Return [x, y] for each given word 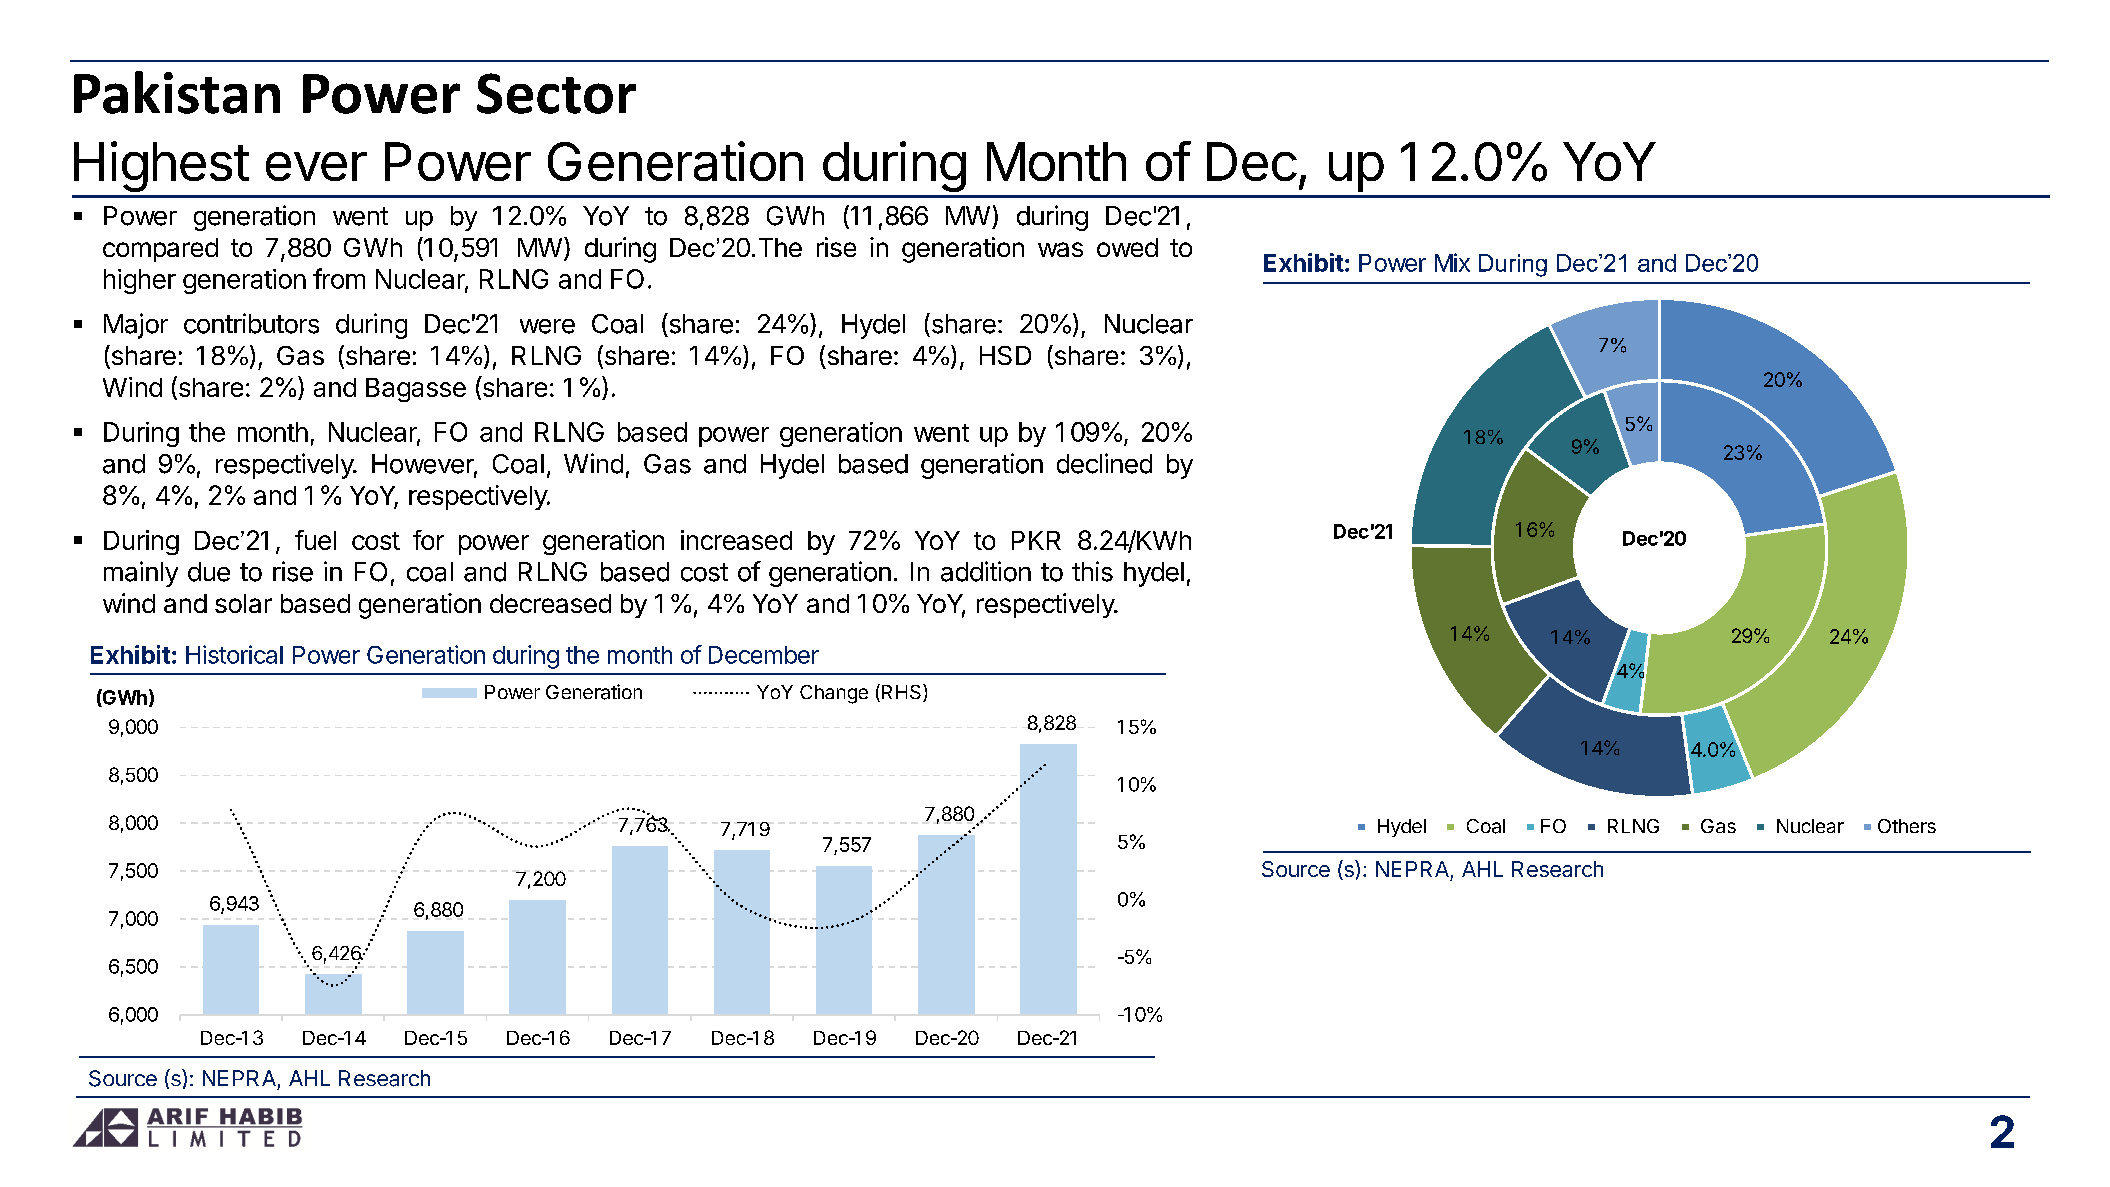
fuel [315, 540]
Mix [1452, 262]
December [764, 655]
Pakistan [177, 92]
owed [1127, 247]
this [1092, 571]
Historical [234, 654]
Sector [556, 93]
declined [1104, 463]
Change [834, 694]
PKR [1036, 540]
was [1060, 249]
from [339, 278]
